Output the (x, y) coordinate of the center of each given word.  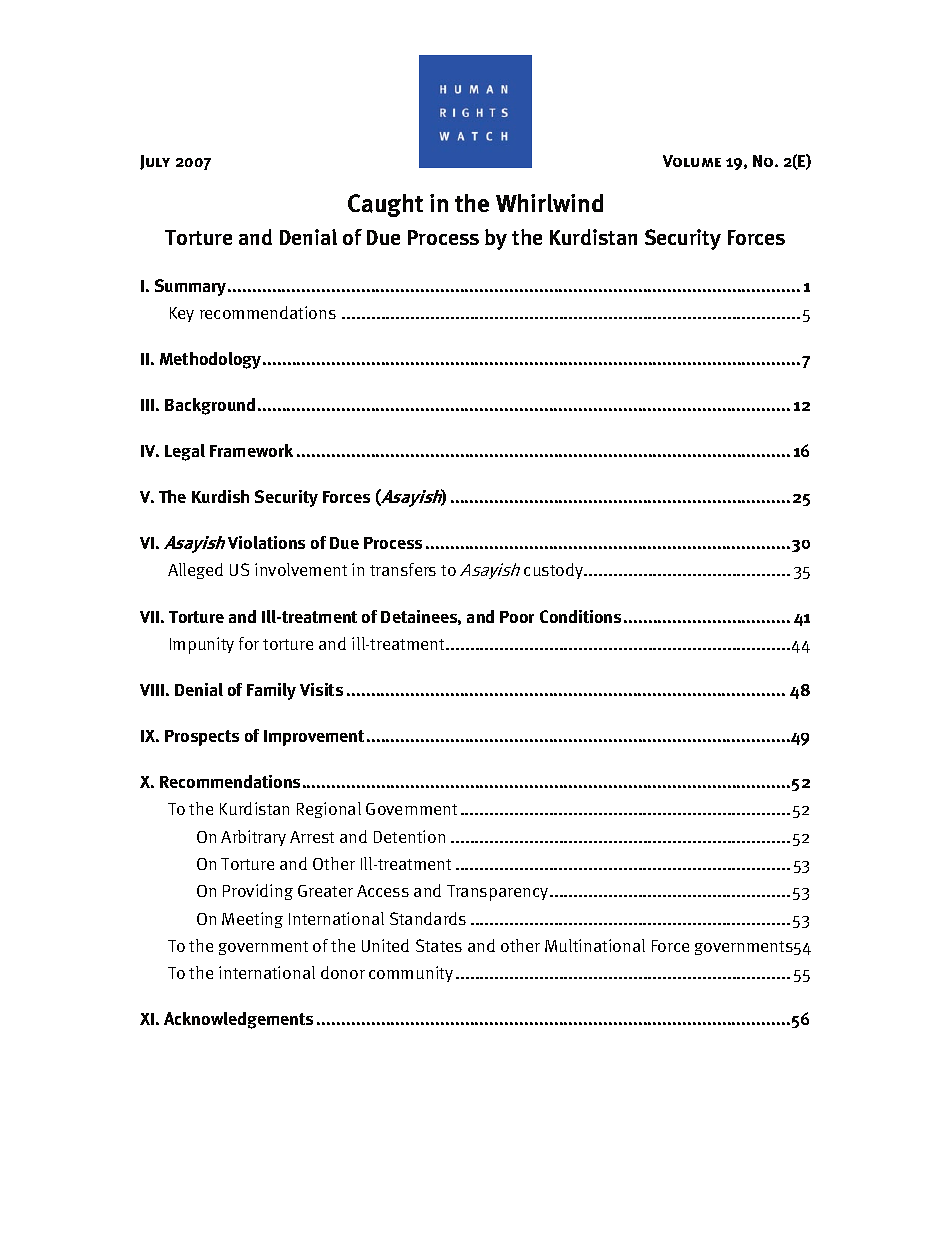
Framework (251, 450)
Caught (385, 205)
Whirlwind (549, 203)
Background (210, 406)
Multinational (595, 945)
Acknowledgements (238, 1020)
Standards (428, 918)
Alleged (195, 571)
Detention (409, 836)
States (439, 945)
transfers (403, 569)
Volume (692, 161)
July (155, 162)
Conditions (580, 616)
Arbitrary (253, 838)
